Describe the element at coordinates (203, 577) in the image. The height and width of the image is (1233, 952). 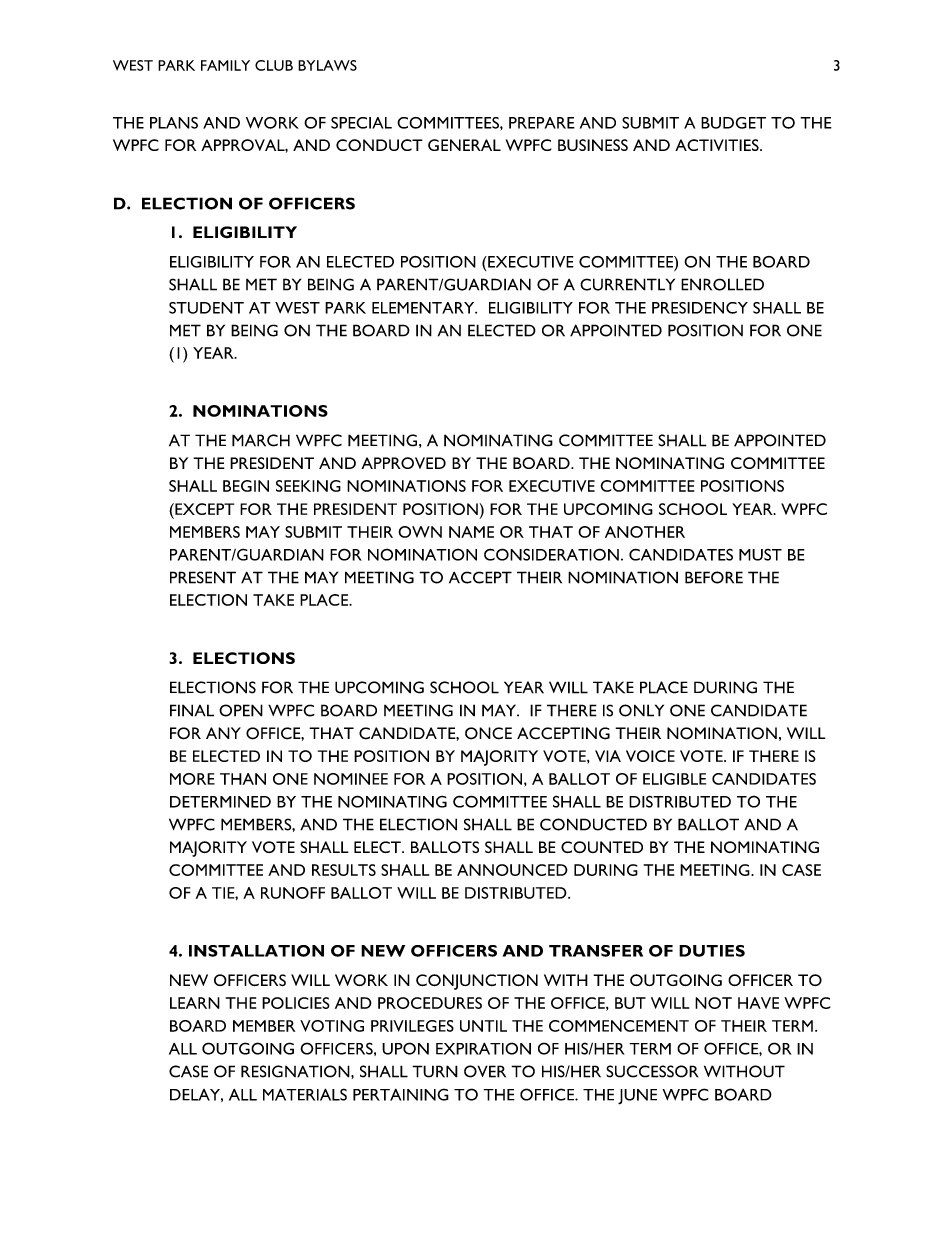
I see `PRESENT` at that location.
